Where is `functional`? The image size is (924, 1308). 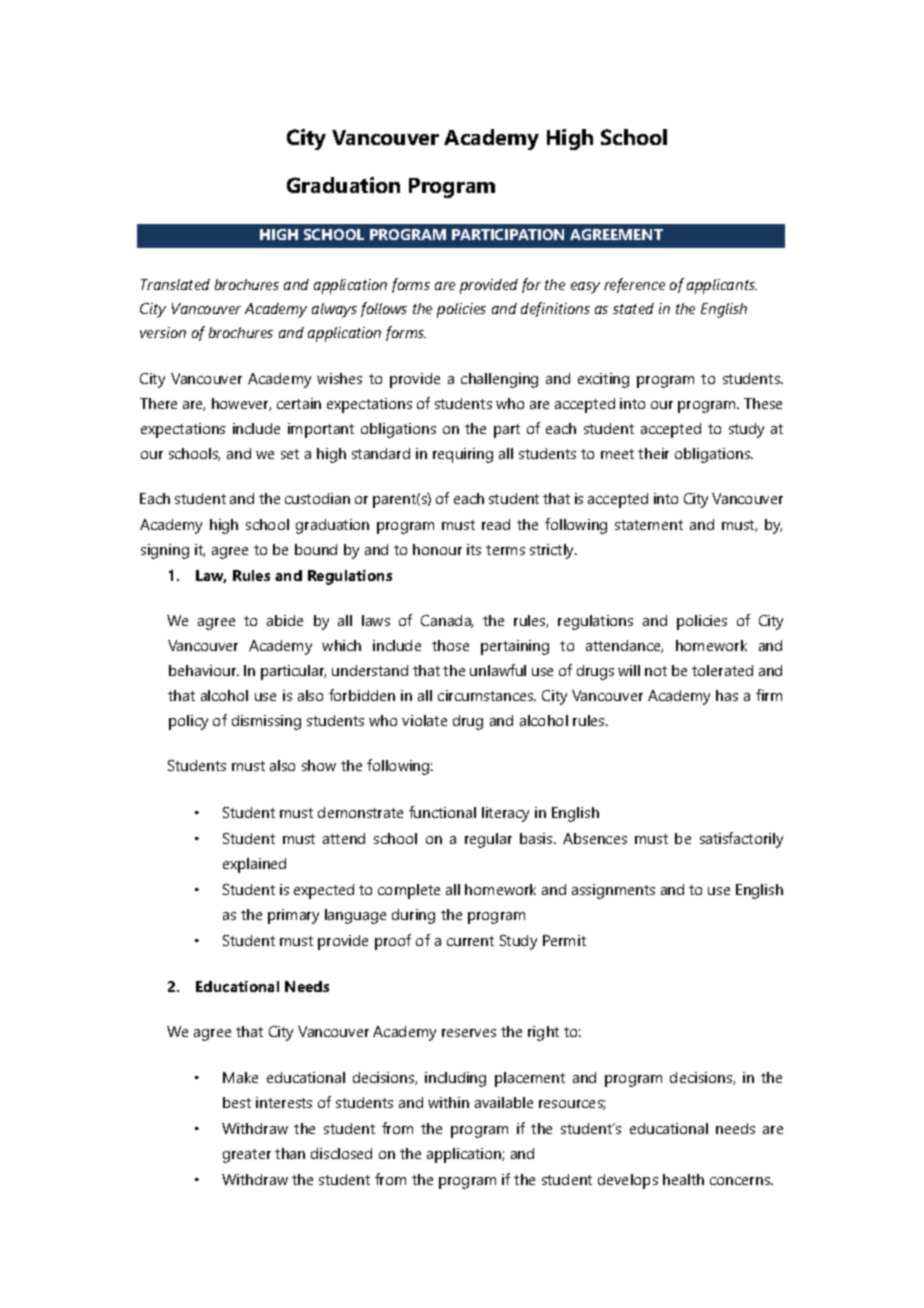 functional is located at coordinates (442, 812).
